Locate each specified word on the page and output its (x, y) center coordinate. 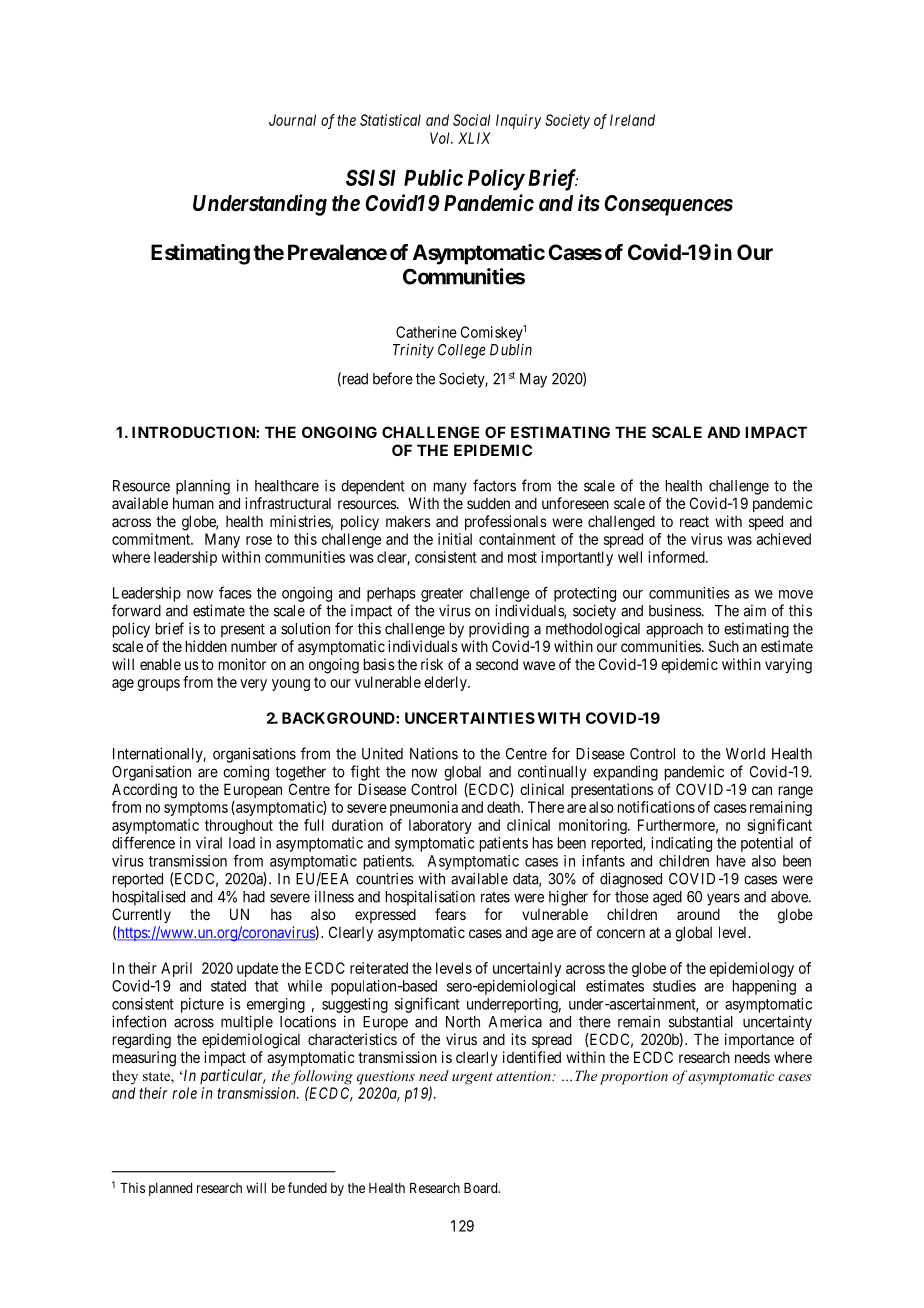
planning (203, 487)
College (462, 351)
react (694, 521)
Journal (292, 120)
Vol (441, 138)
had (254, 897)
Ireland (632, 120)
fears (450, 914)
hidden (206, 646)
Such (724, 646)
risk (432, 664)
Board (482, 1188)
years (723, 899)
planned (170, 1189)
